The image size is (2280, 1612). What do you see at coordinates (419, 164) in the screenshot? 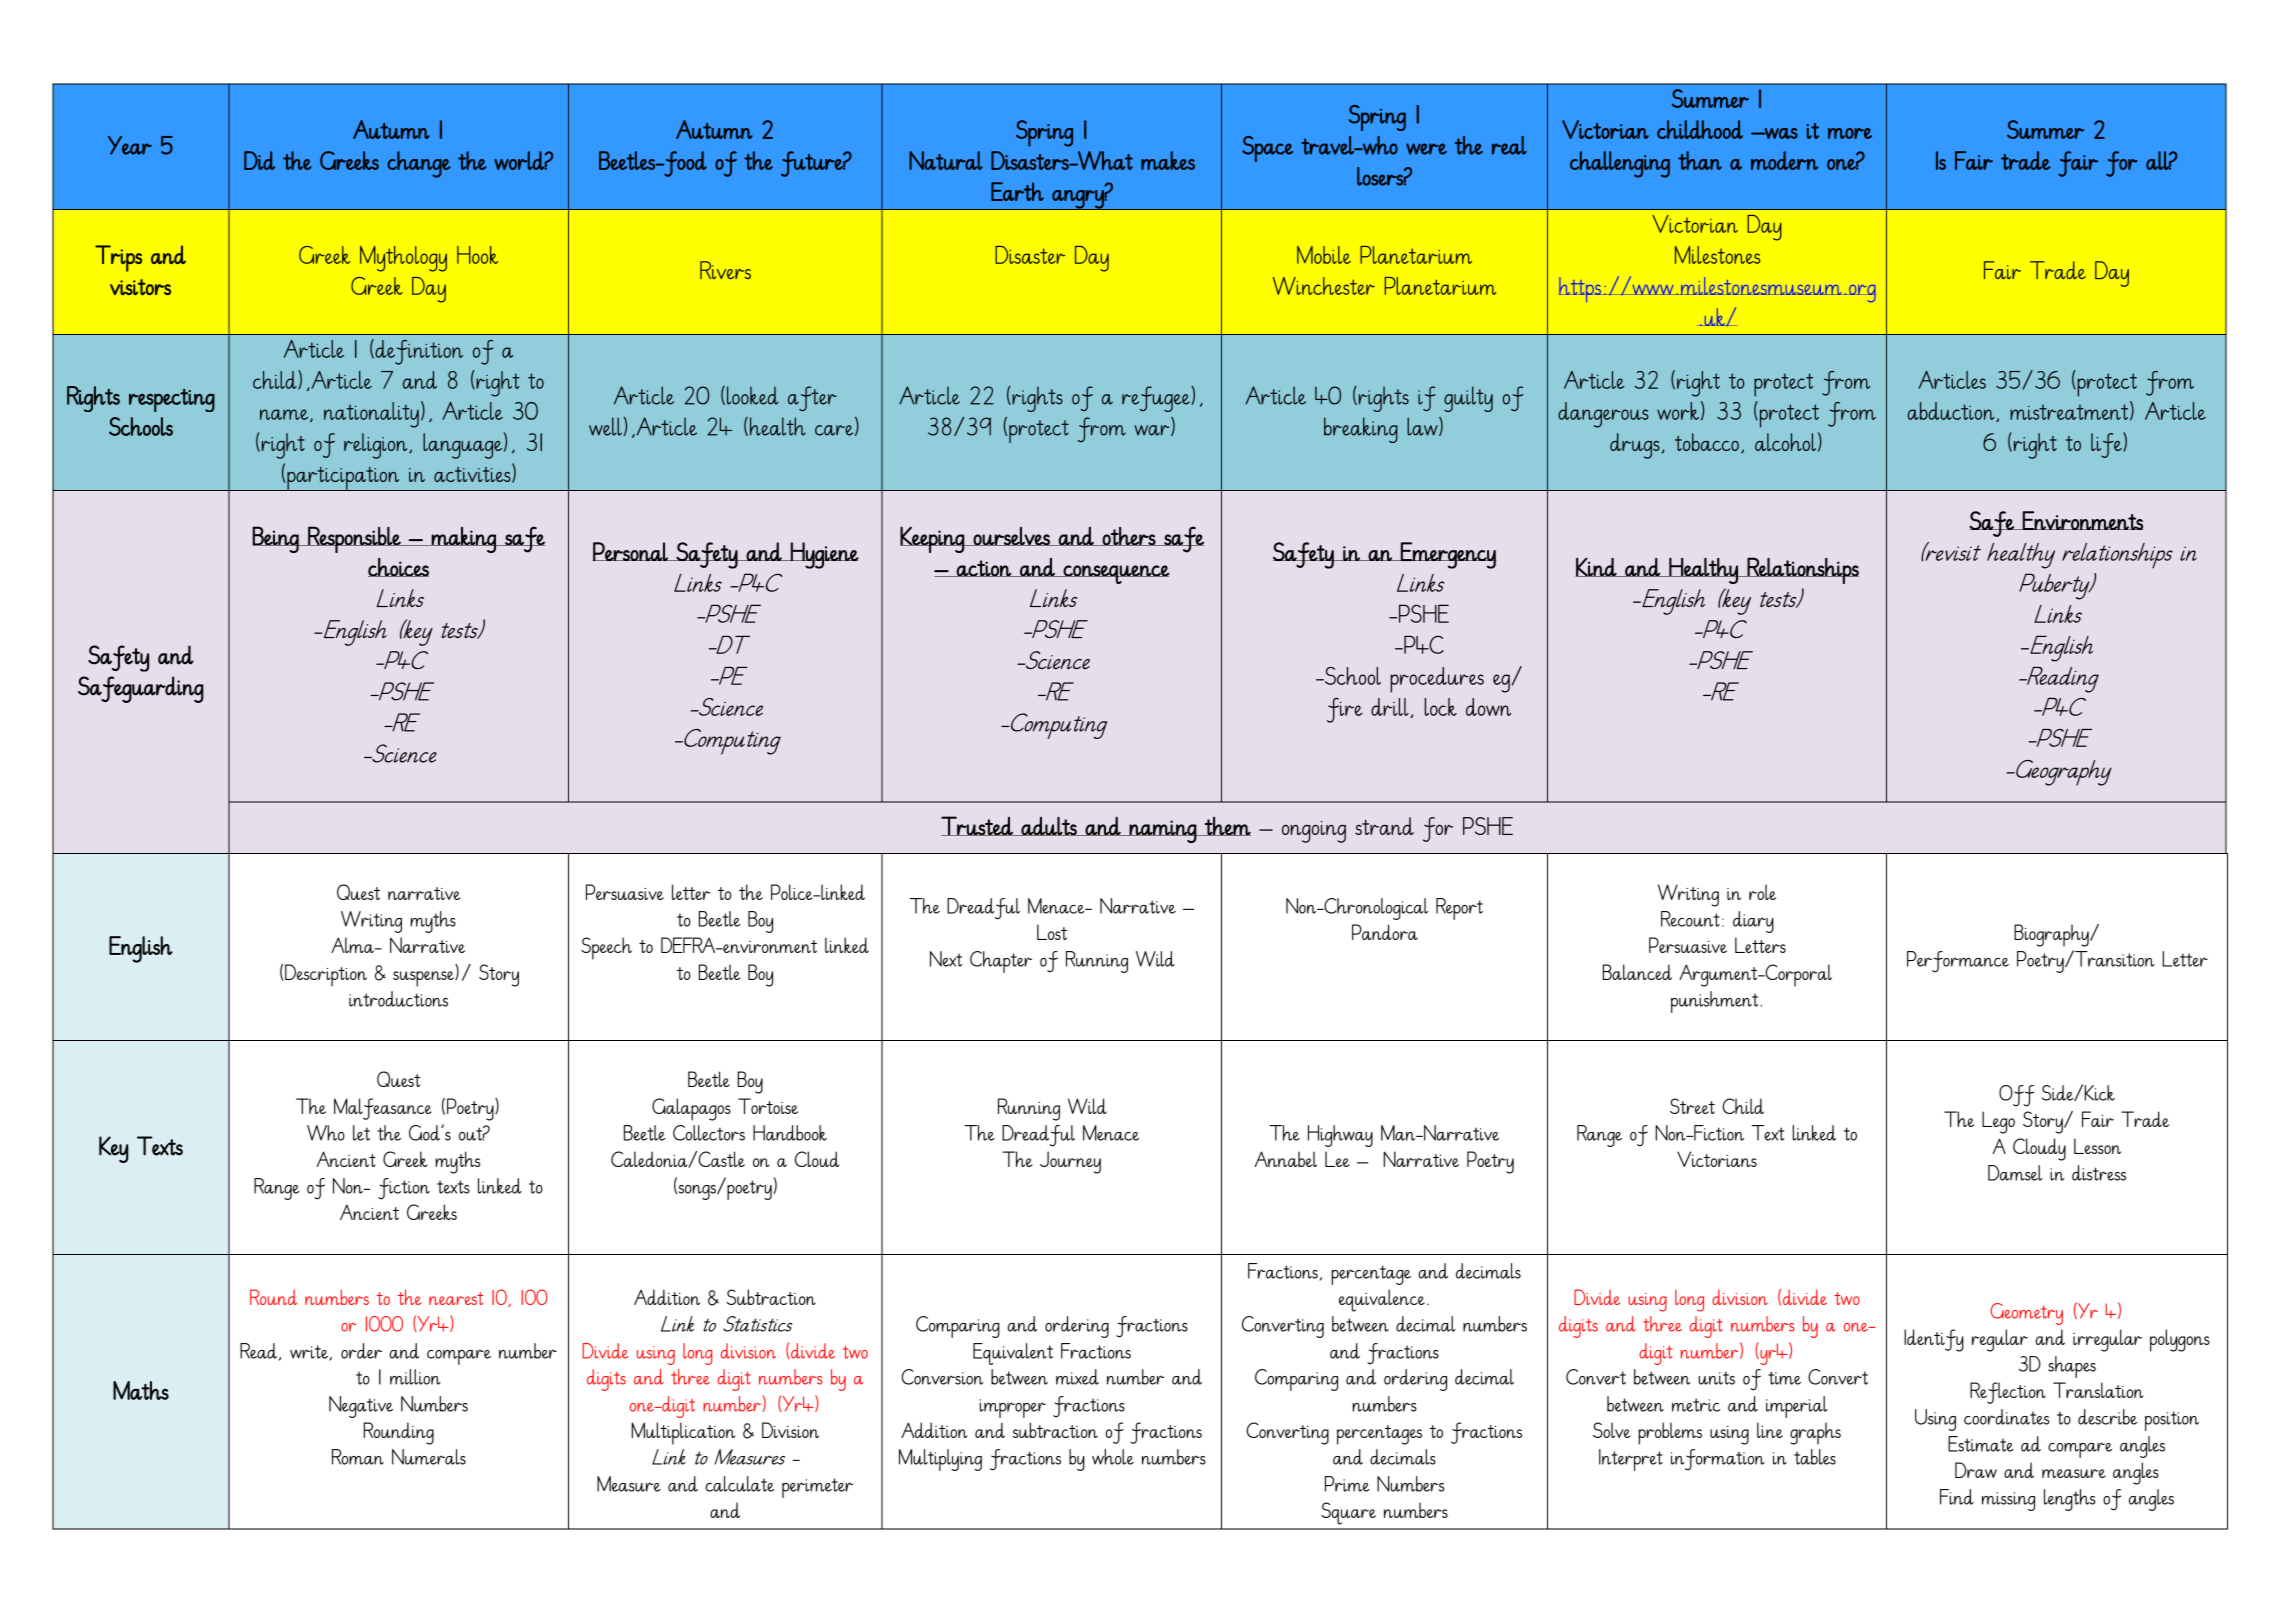
I see `change` at bounding box center [419, 164].
